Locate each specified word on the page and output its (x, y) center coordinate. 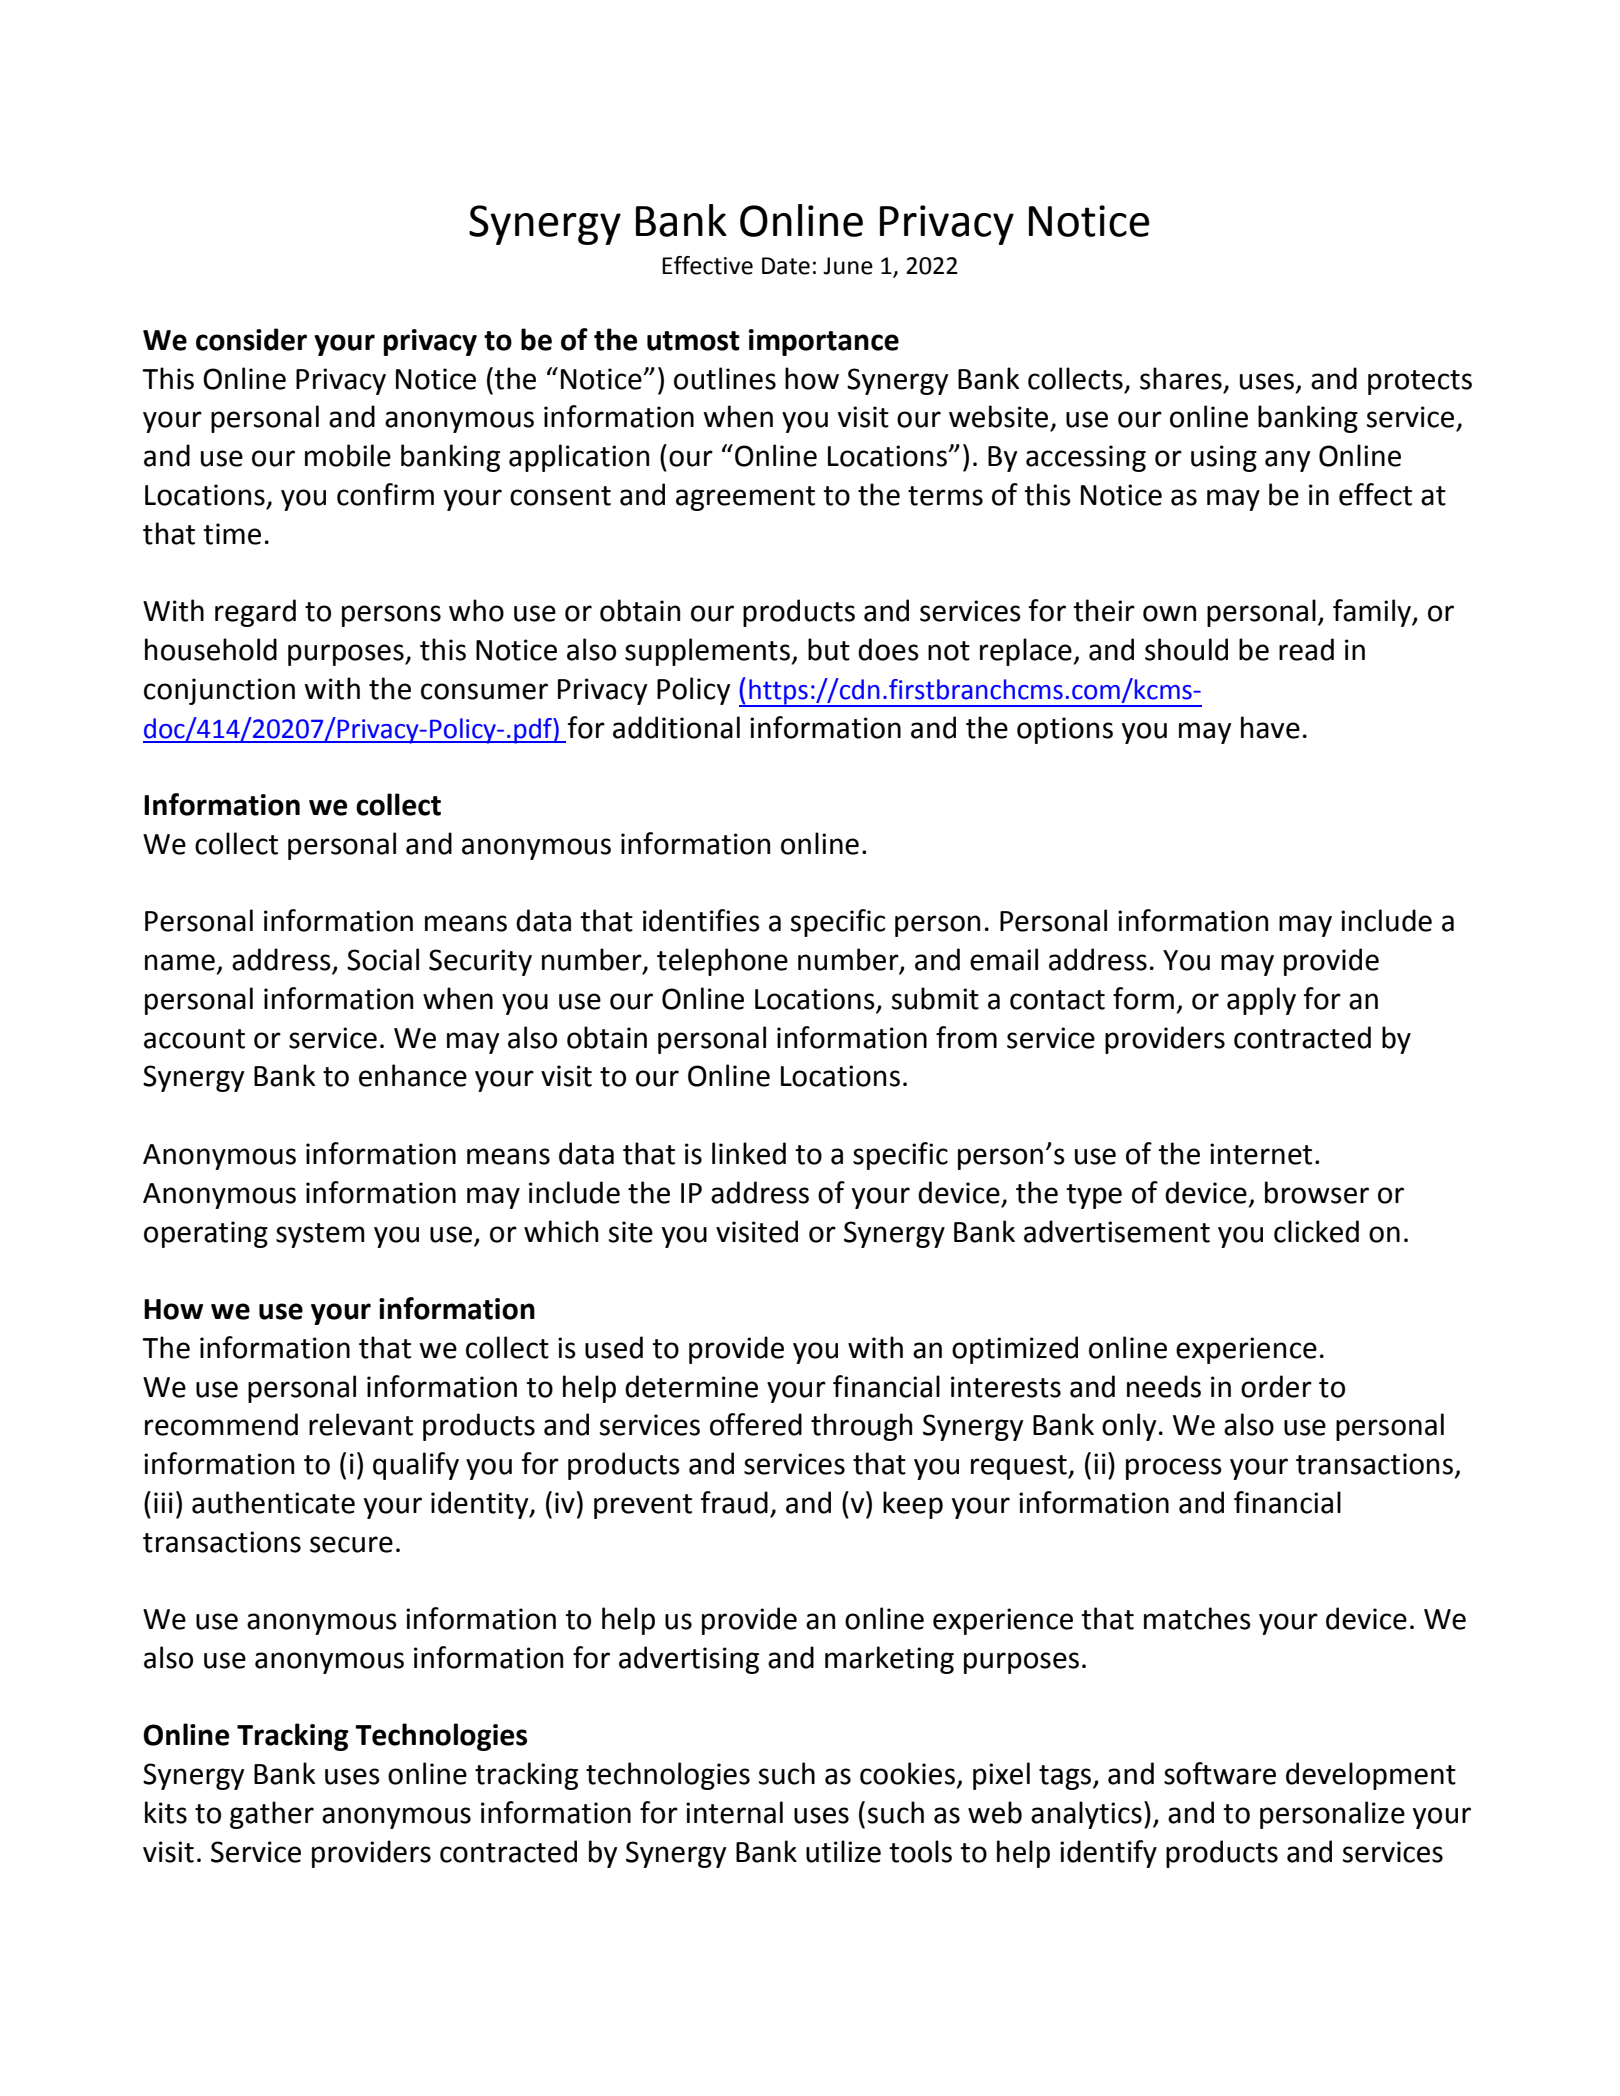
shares (1181, 378)
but (829, 649)
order (1276, 1386)
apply (1261, 1001)
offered (756, 1424)
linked (749, 1153)
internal (734, 1812)
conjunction (219, 691)
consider (251, 339)
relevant (361, 1424)
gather (272, 1815)
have (1270, 727)
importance (824, 342)
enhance (413, 1075)
